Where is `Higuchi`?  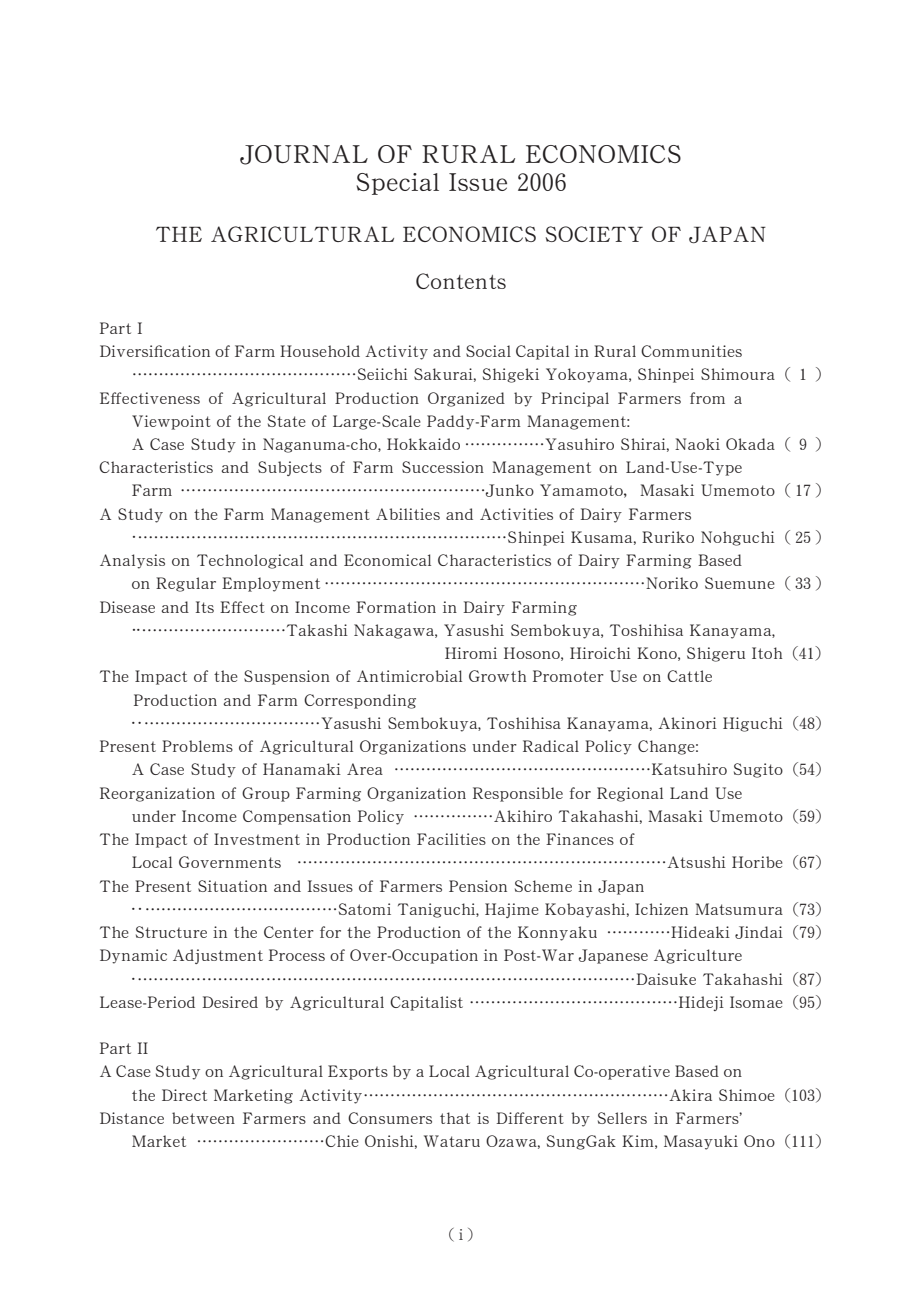 Higuchi is located at coordinates (753, 724).
